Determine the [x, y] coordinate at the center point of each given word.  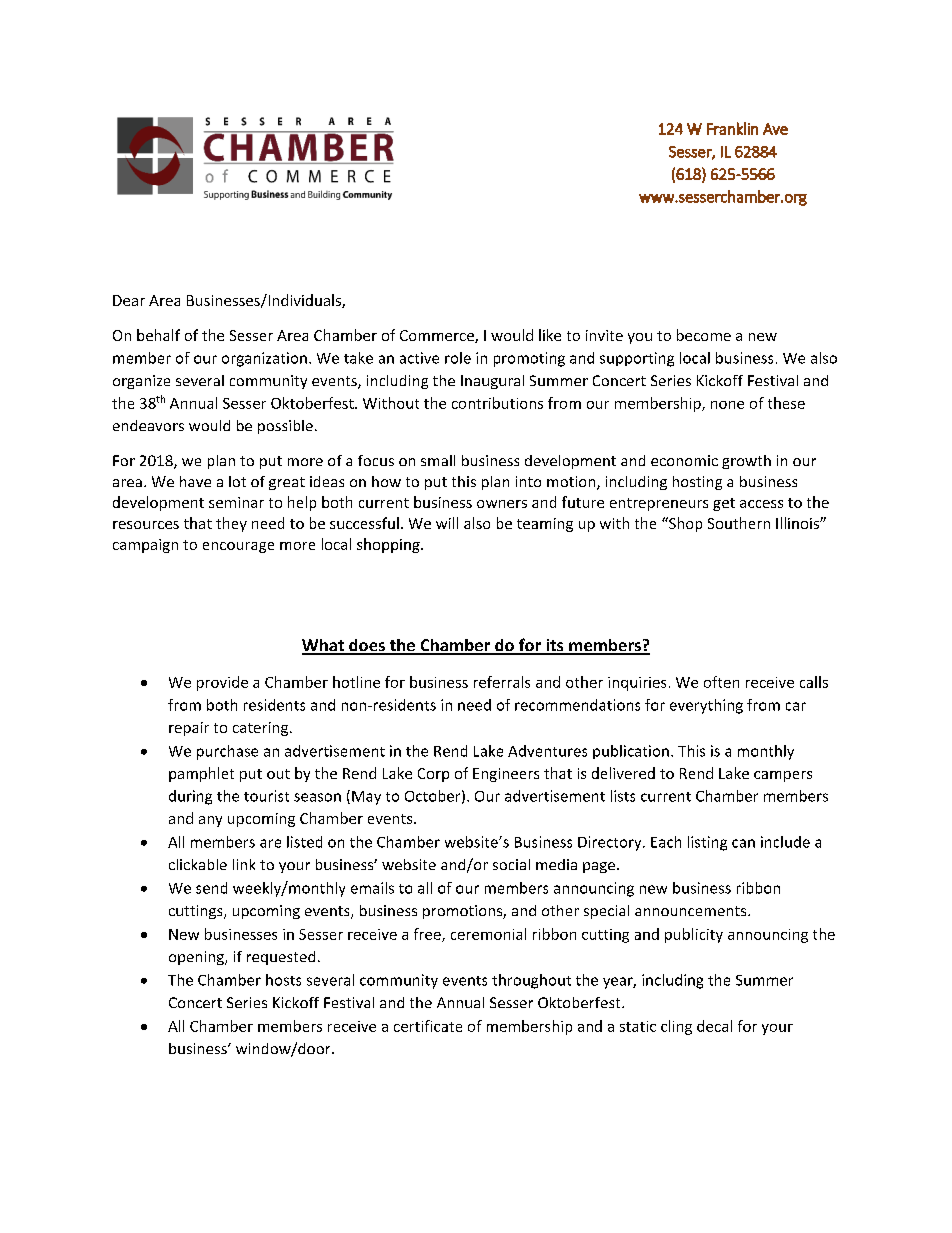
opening [197, 958]
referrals [502, 682]
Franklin [732, 128]
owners [502, 504]
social [511, 864]
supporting [637, 359]
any [210, 821]
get [724, 504]
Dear [129, 300]
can [743, 843]
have [195, 481]
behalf [158, 335]
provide [222, 683]
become [704, 335]
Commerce [438, 336]
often [721, 682]
